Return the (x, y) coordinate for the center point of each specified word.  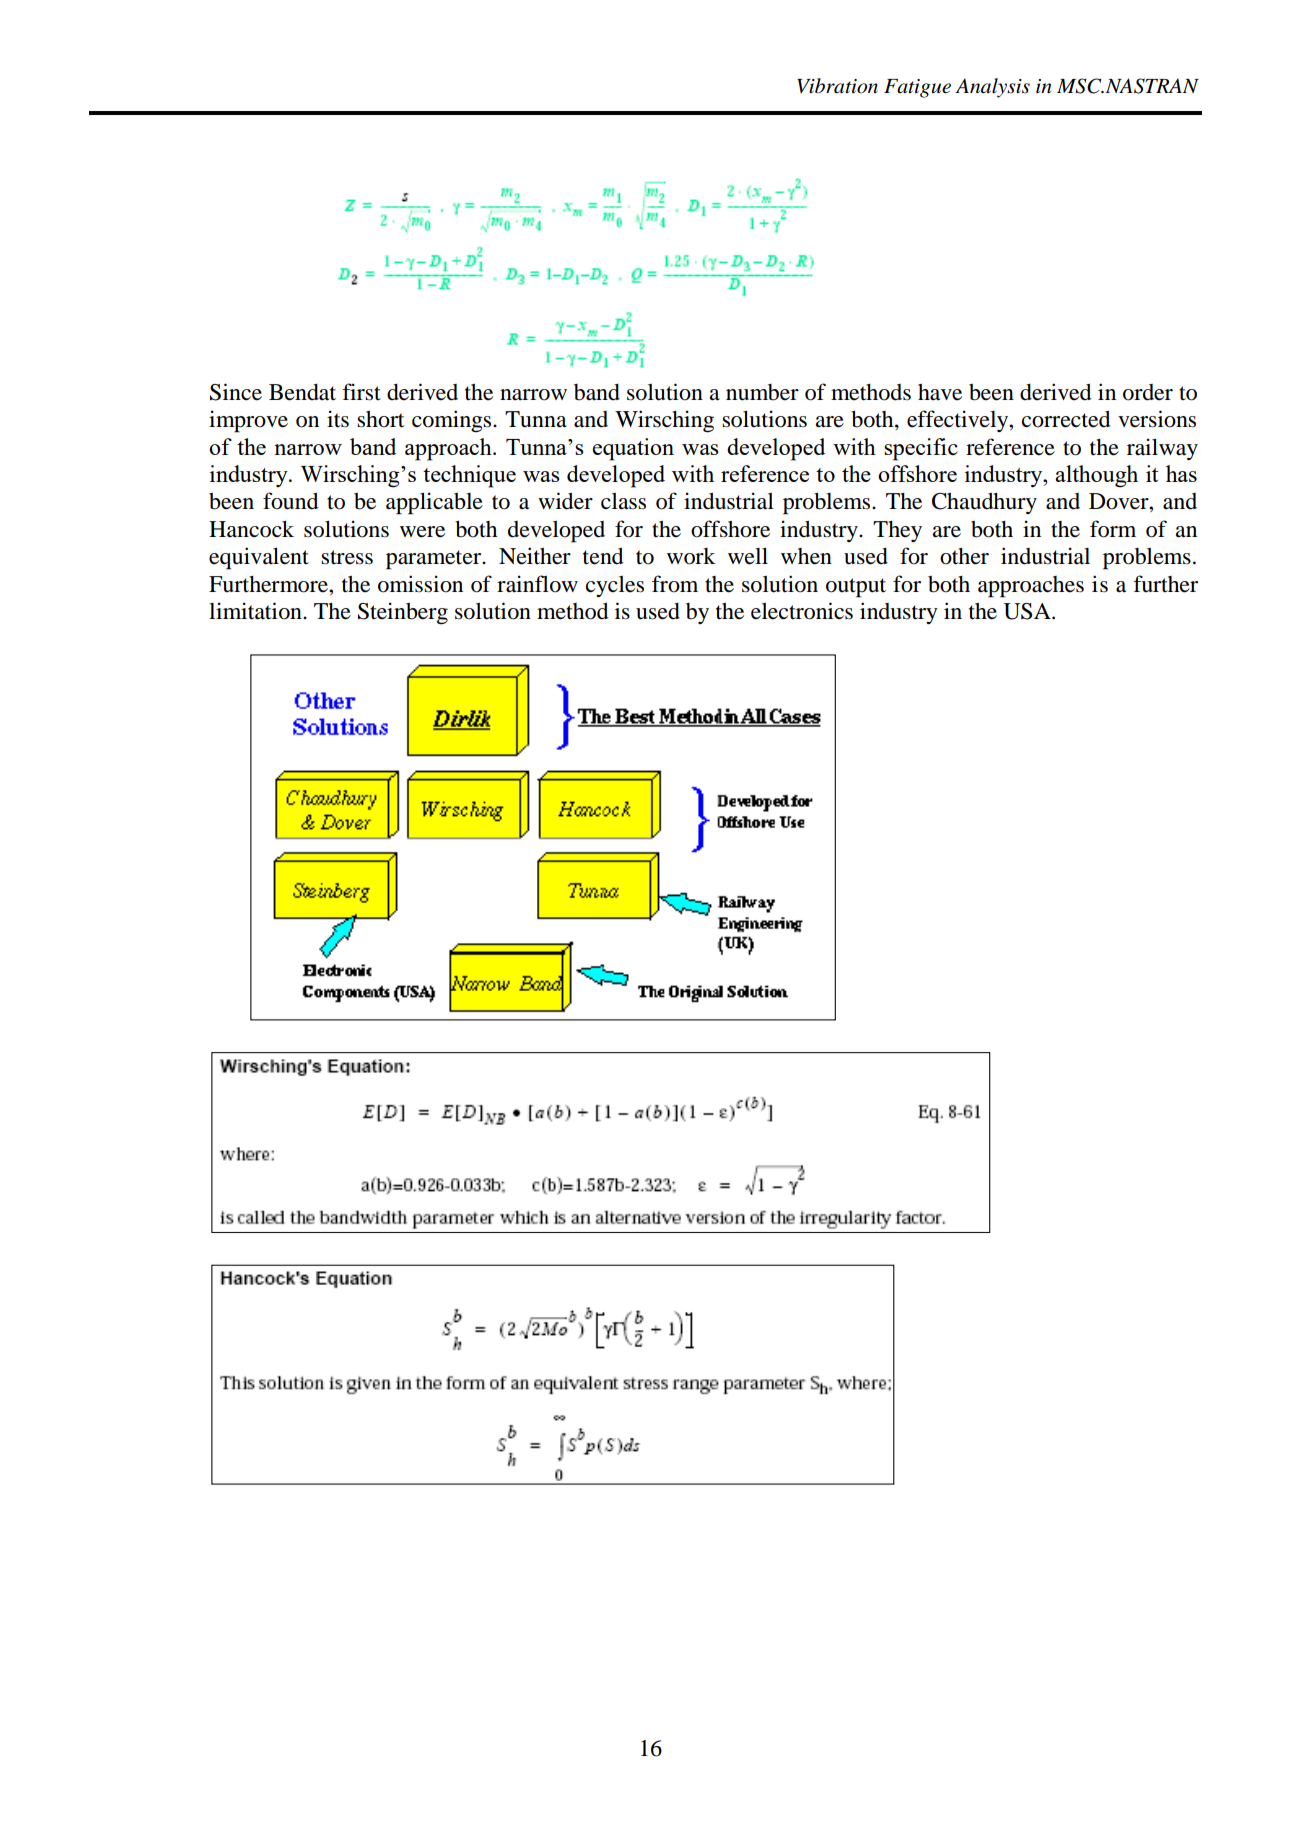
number (762, 392)
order (1148, 392)
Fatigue (917, 88)
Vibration (837, 86)
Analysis (992, 88)
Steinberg (403, 613)
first (361, 392)
